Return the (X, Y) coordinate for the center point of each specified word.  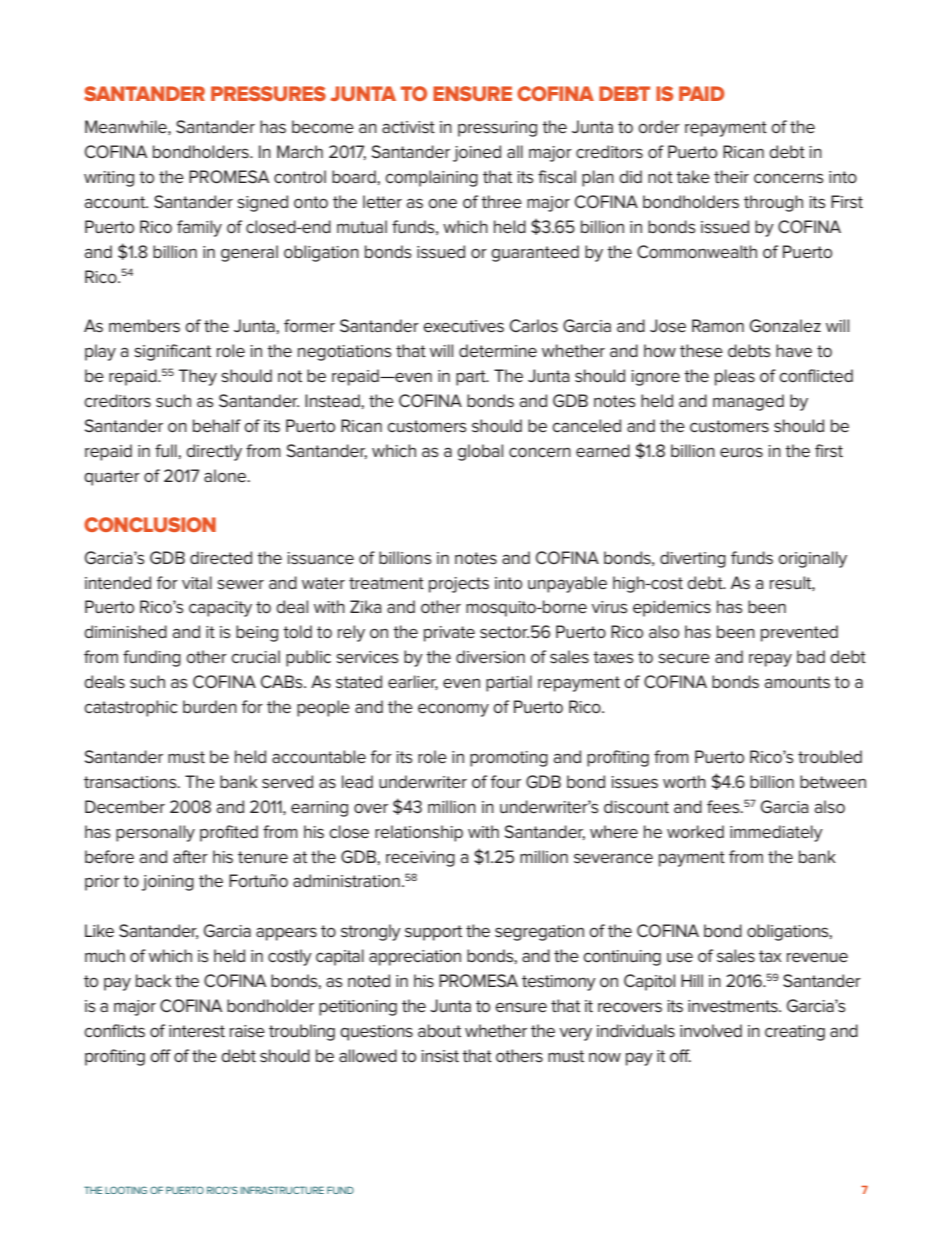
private (449, 634)
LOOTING (126, 1190)
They (198, 377)
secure (684, 658)
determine (498, 350)
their (731, 176)
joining (167, 883)
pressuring (497, 129)
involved (711, 1030)
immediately (776, 833)
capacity (220, 609)
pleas (735, 377)
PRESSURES (268, 93)
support (433, 933)
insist (440, 1056)
